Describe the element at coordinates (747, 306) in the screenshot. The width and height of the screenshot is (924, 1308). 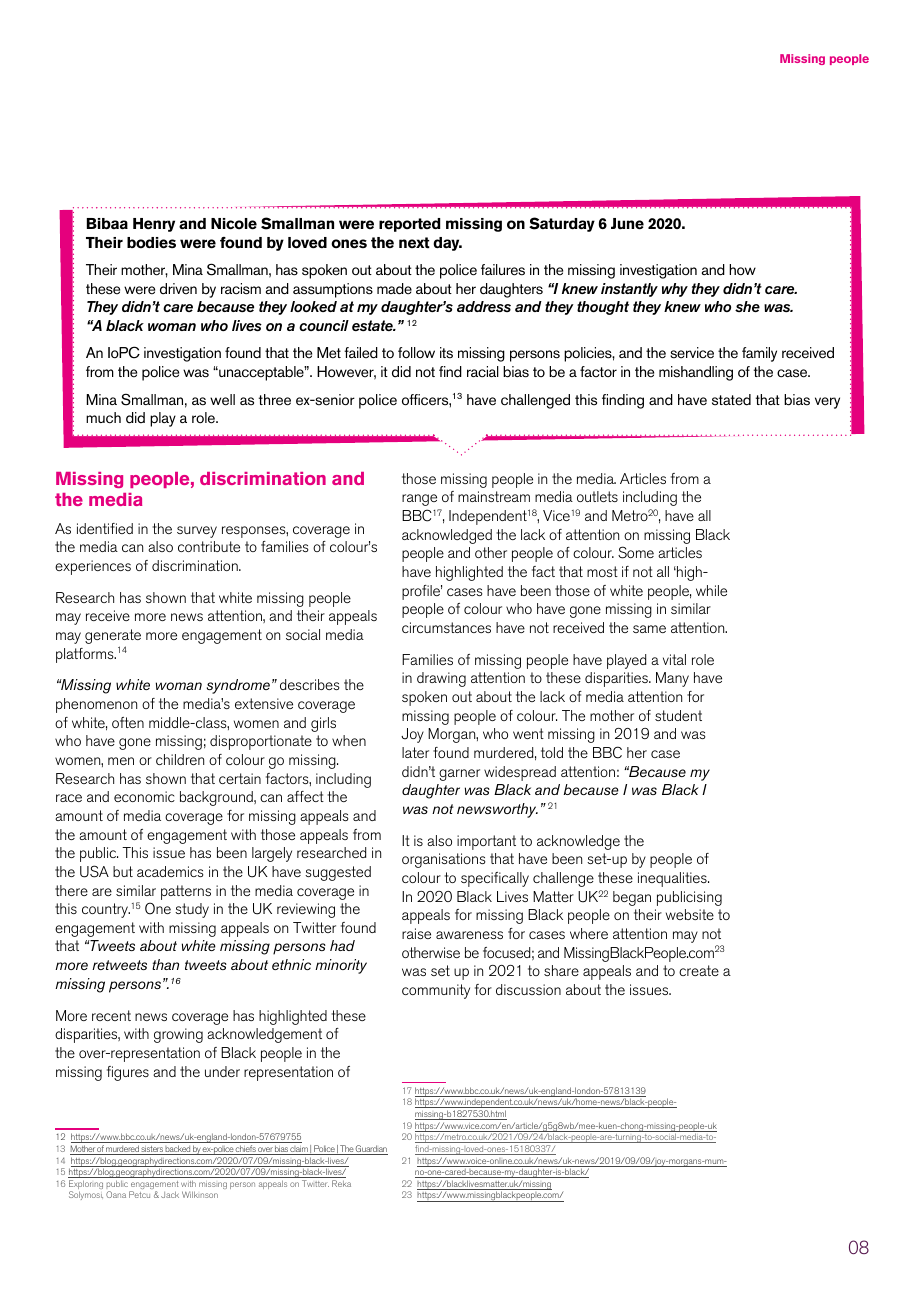
I see `she` at that location.
